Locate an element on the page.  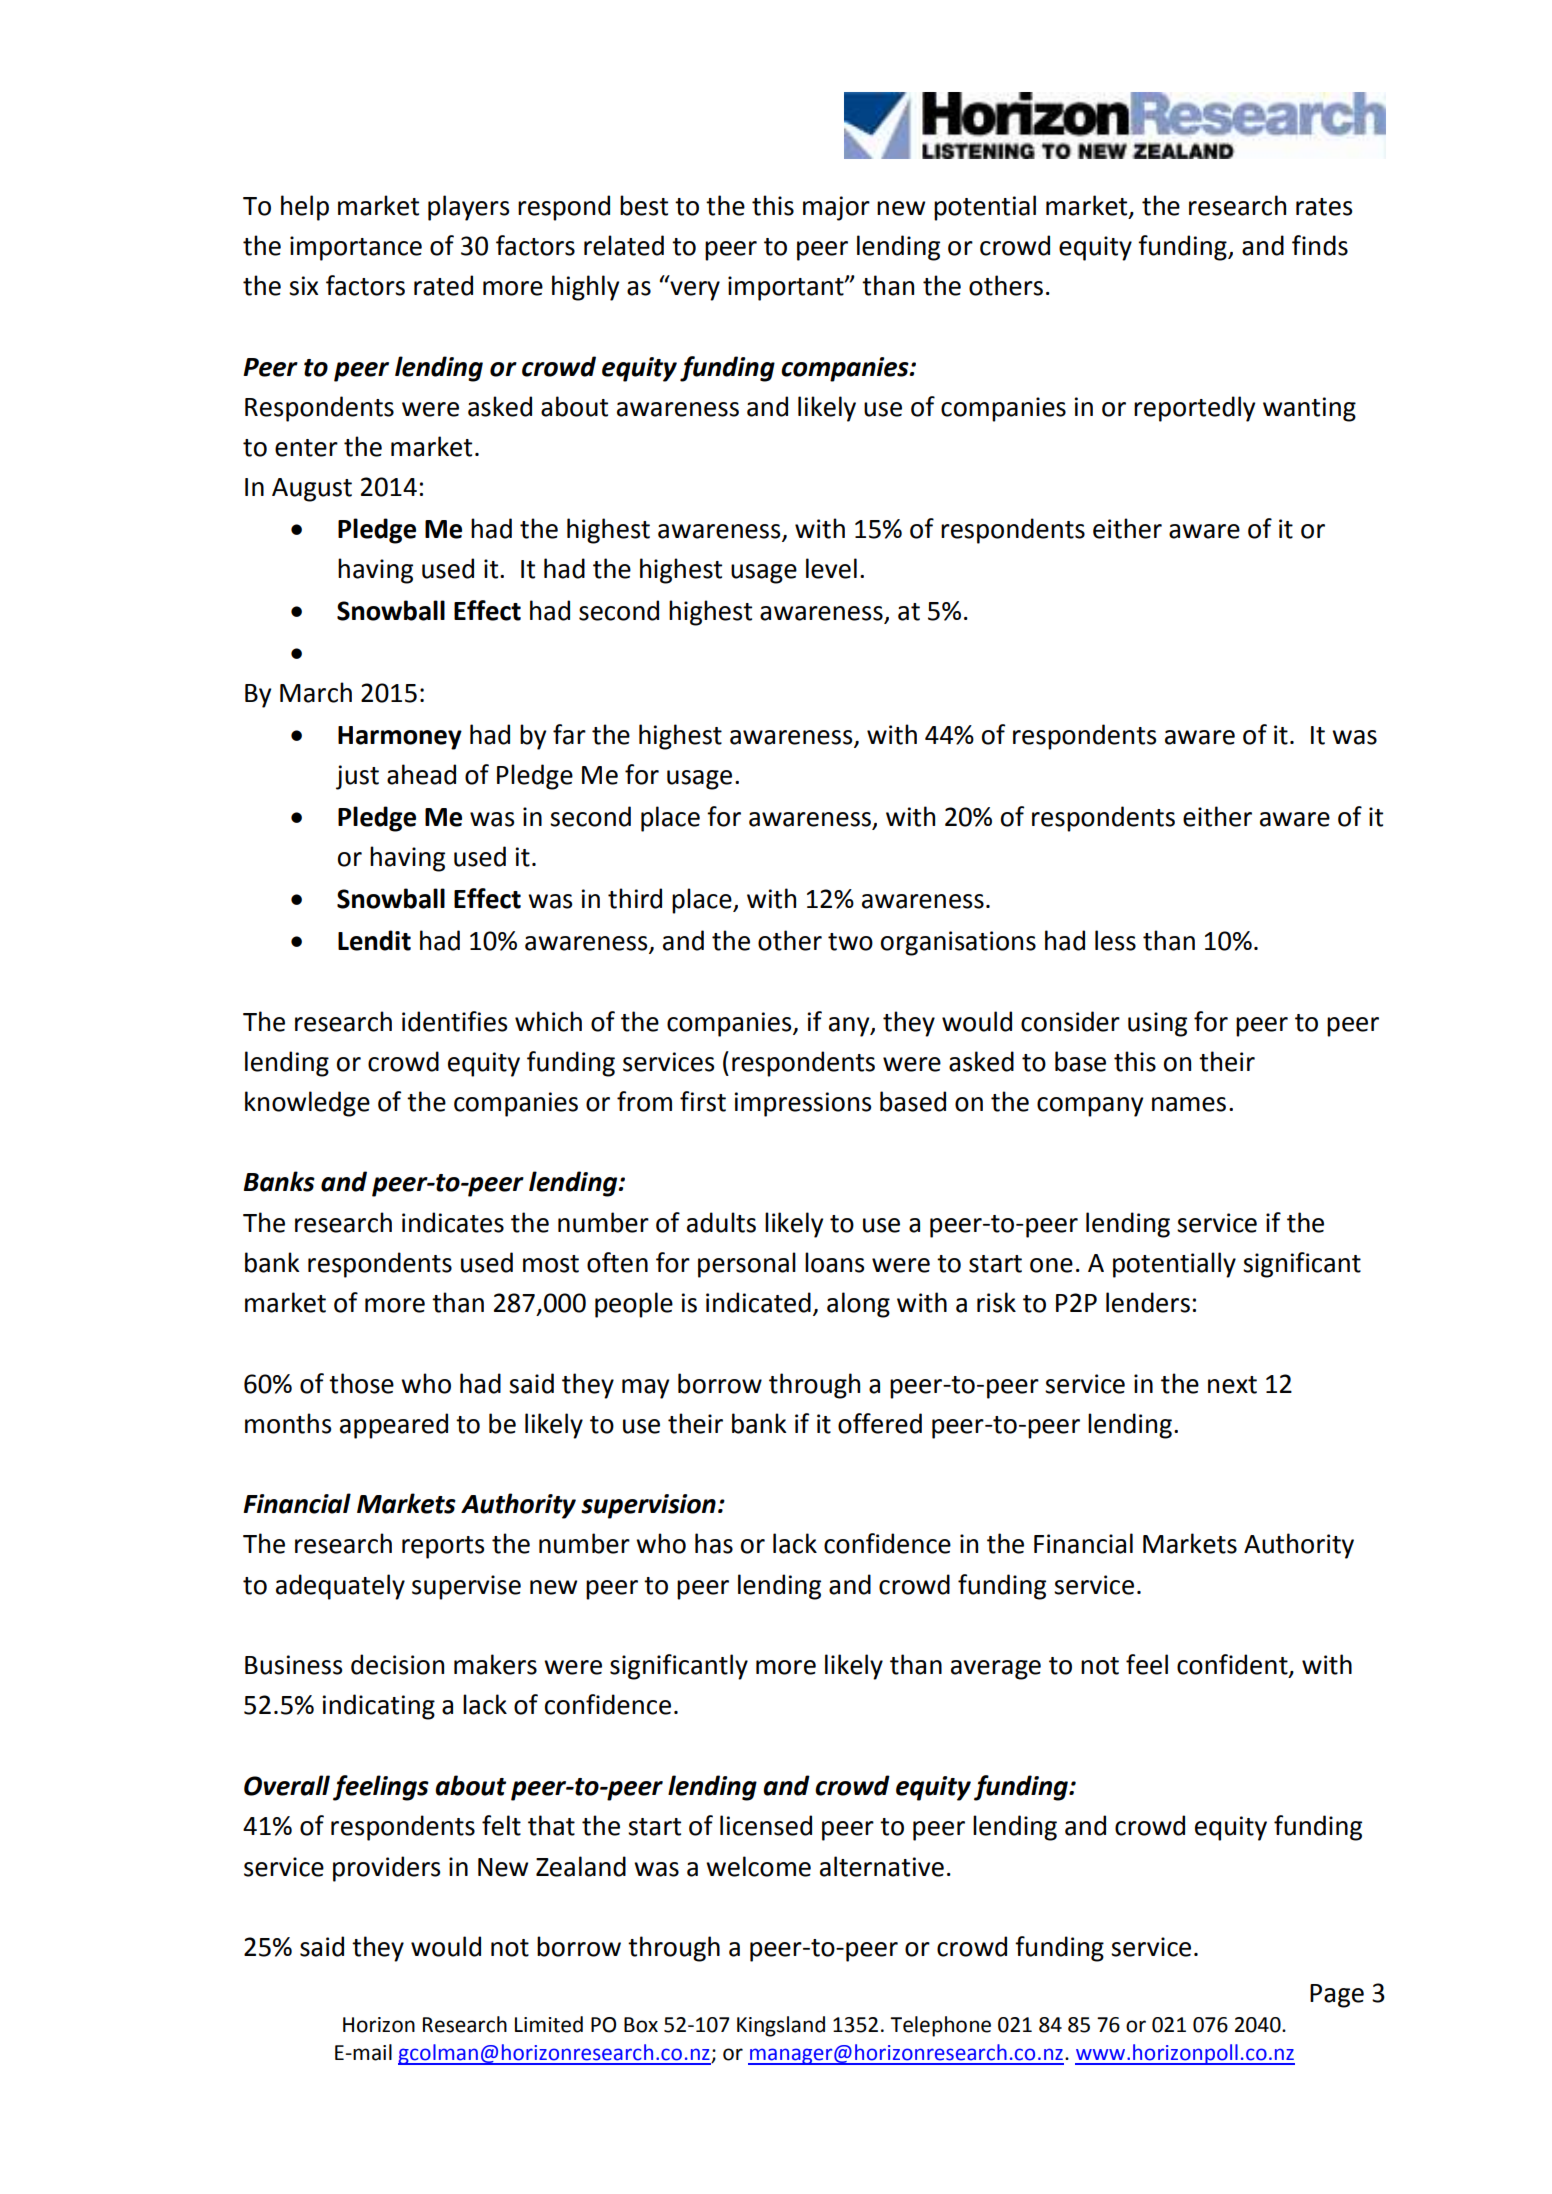
finds is located at coordinates (1320, 245).
